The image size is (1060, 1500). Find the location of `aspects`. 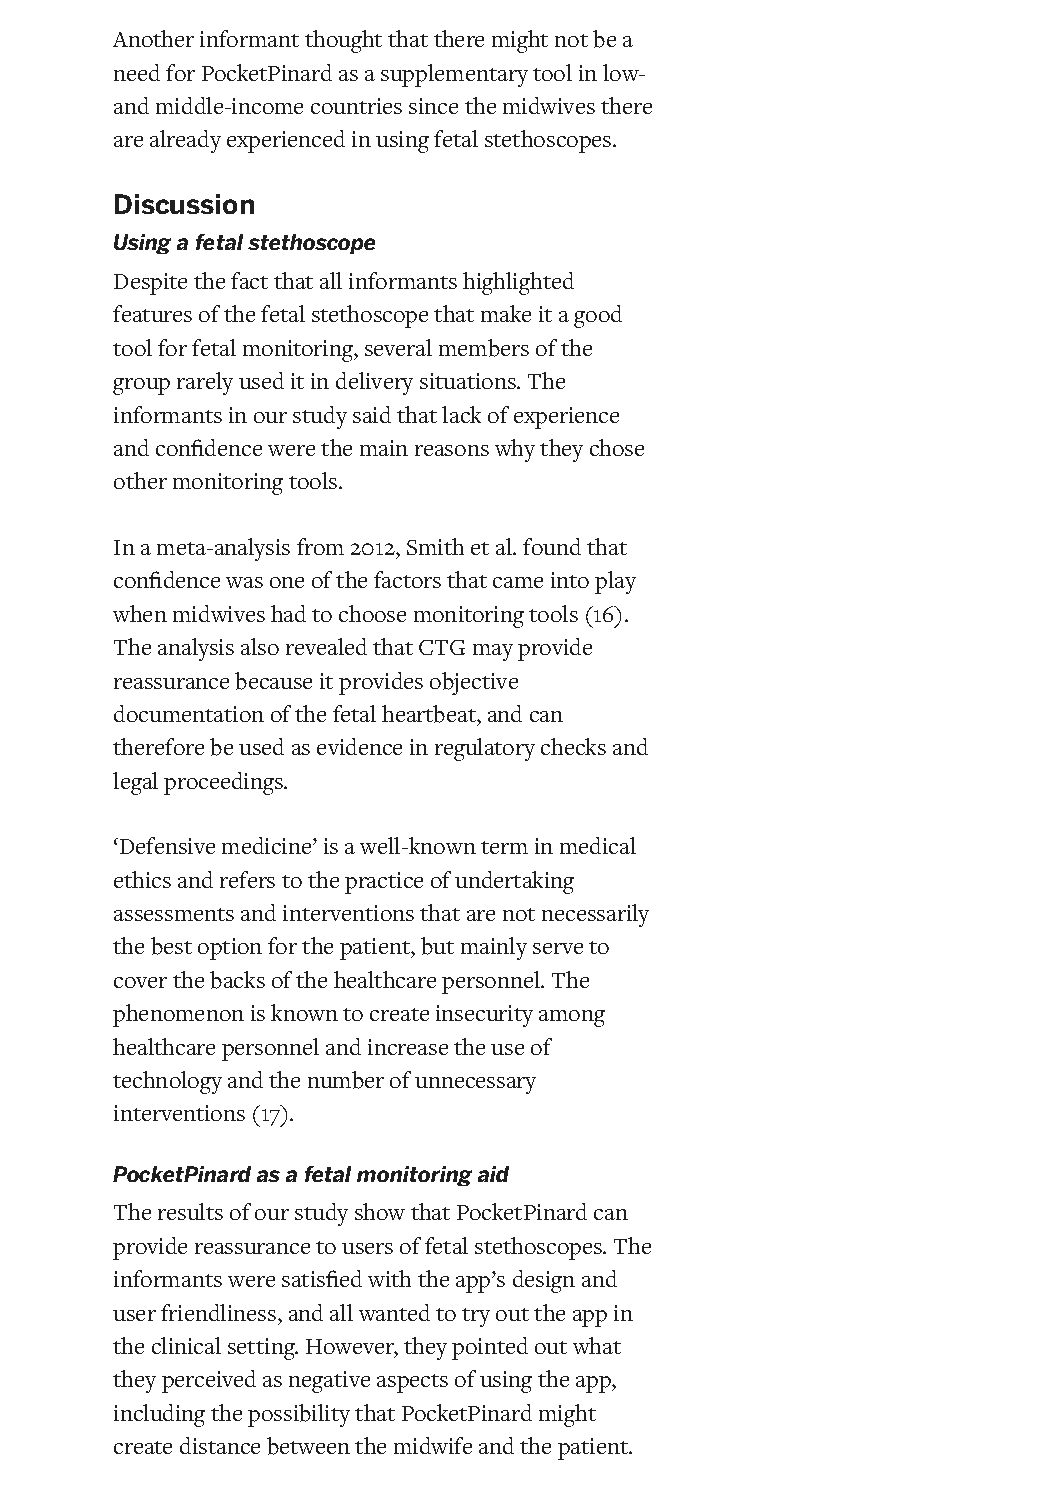

aspects is located at coordinates (412, 1383).
